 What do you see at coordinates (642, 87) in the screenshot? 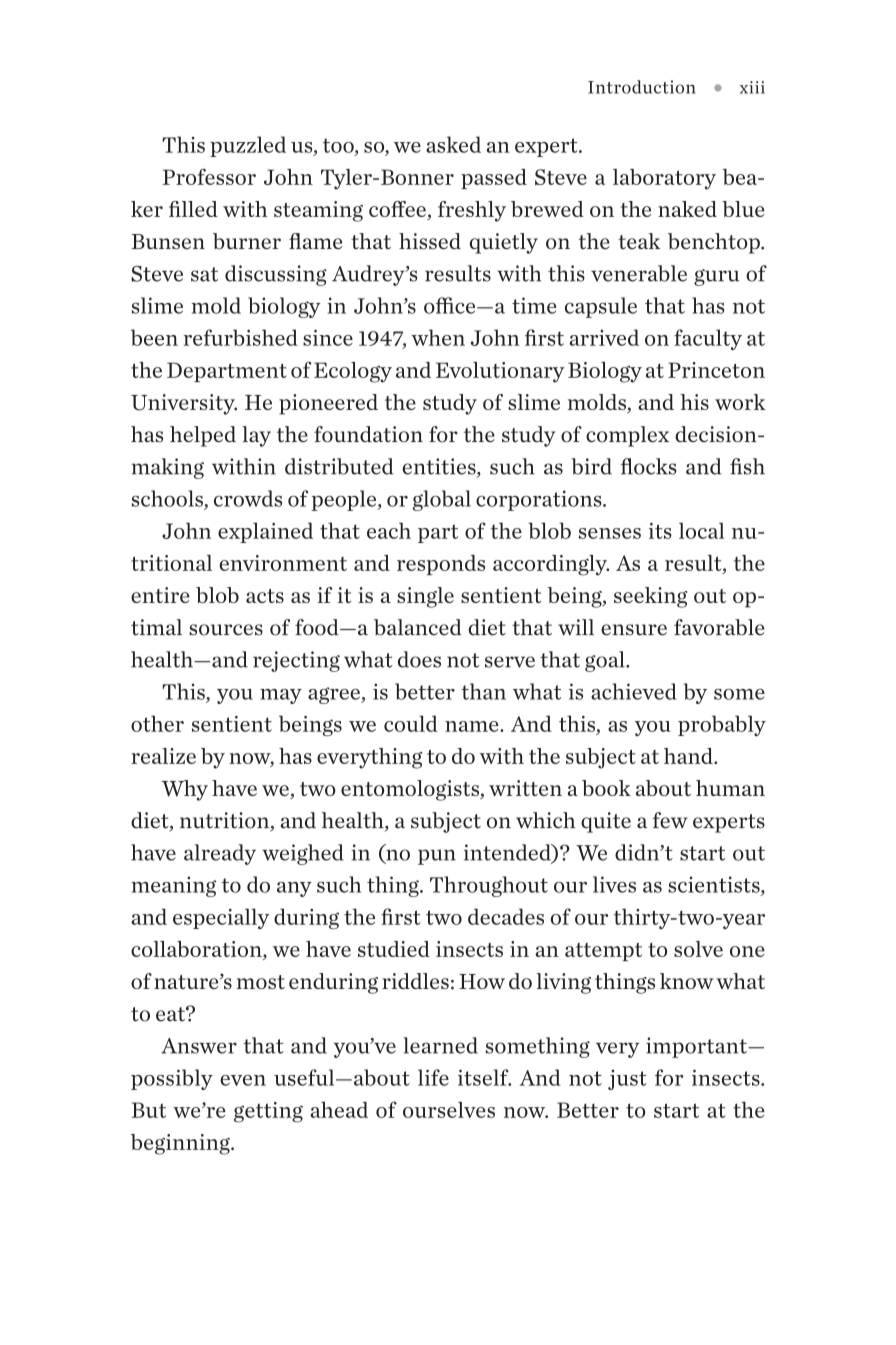
I see `Introduction` at bounding box center [642, 87].
